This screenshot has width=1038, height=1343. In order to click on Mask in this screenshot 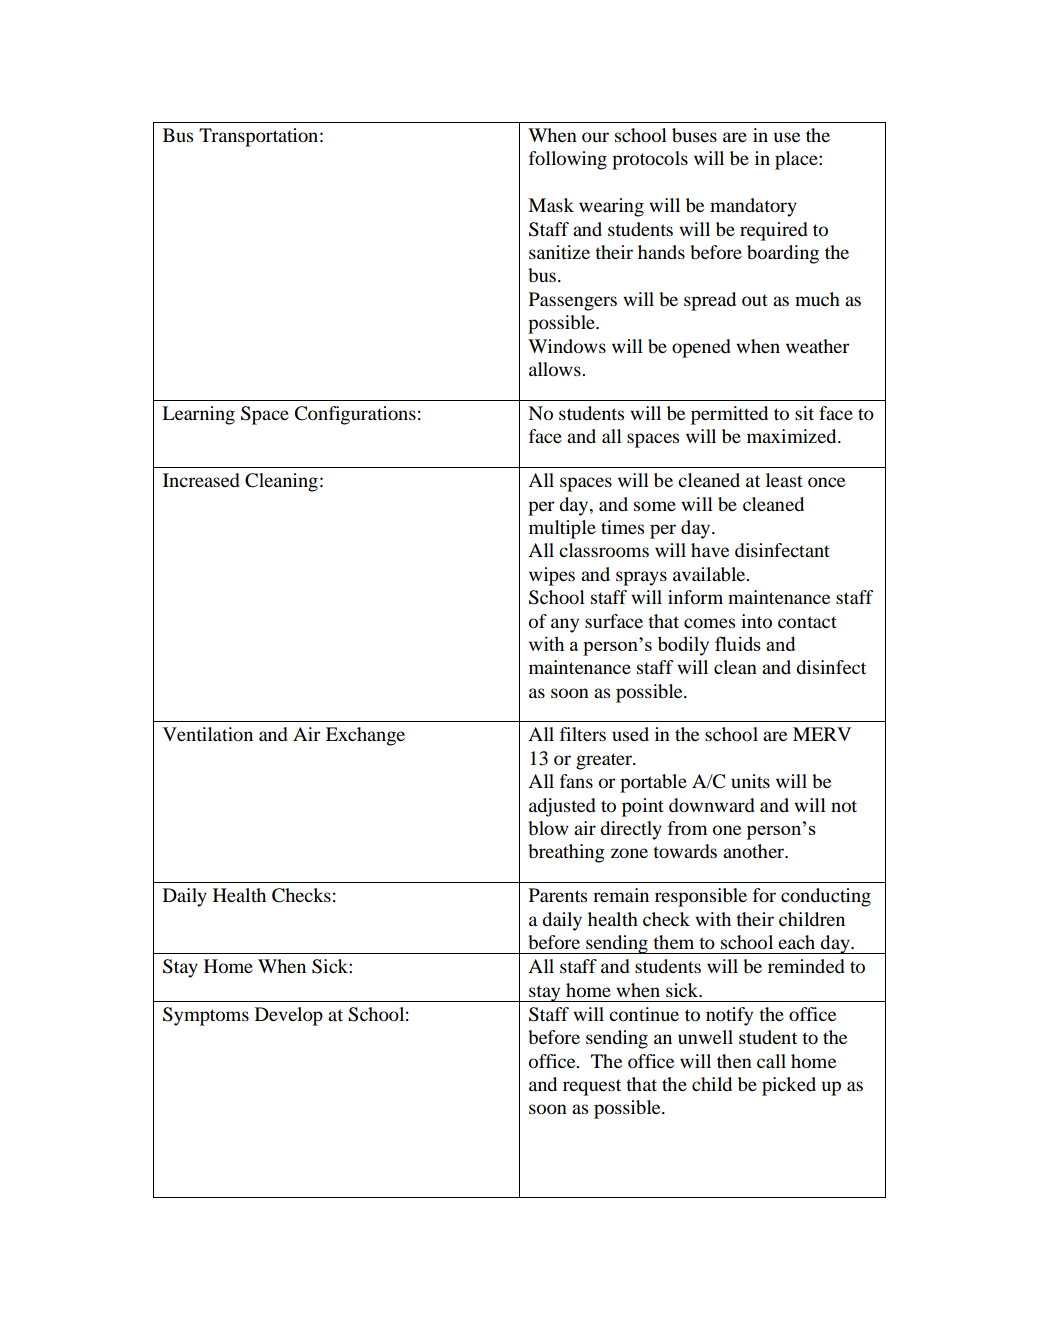, I will do `click(551, 205)`.
